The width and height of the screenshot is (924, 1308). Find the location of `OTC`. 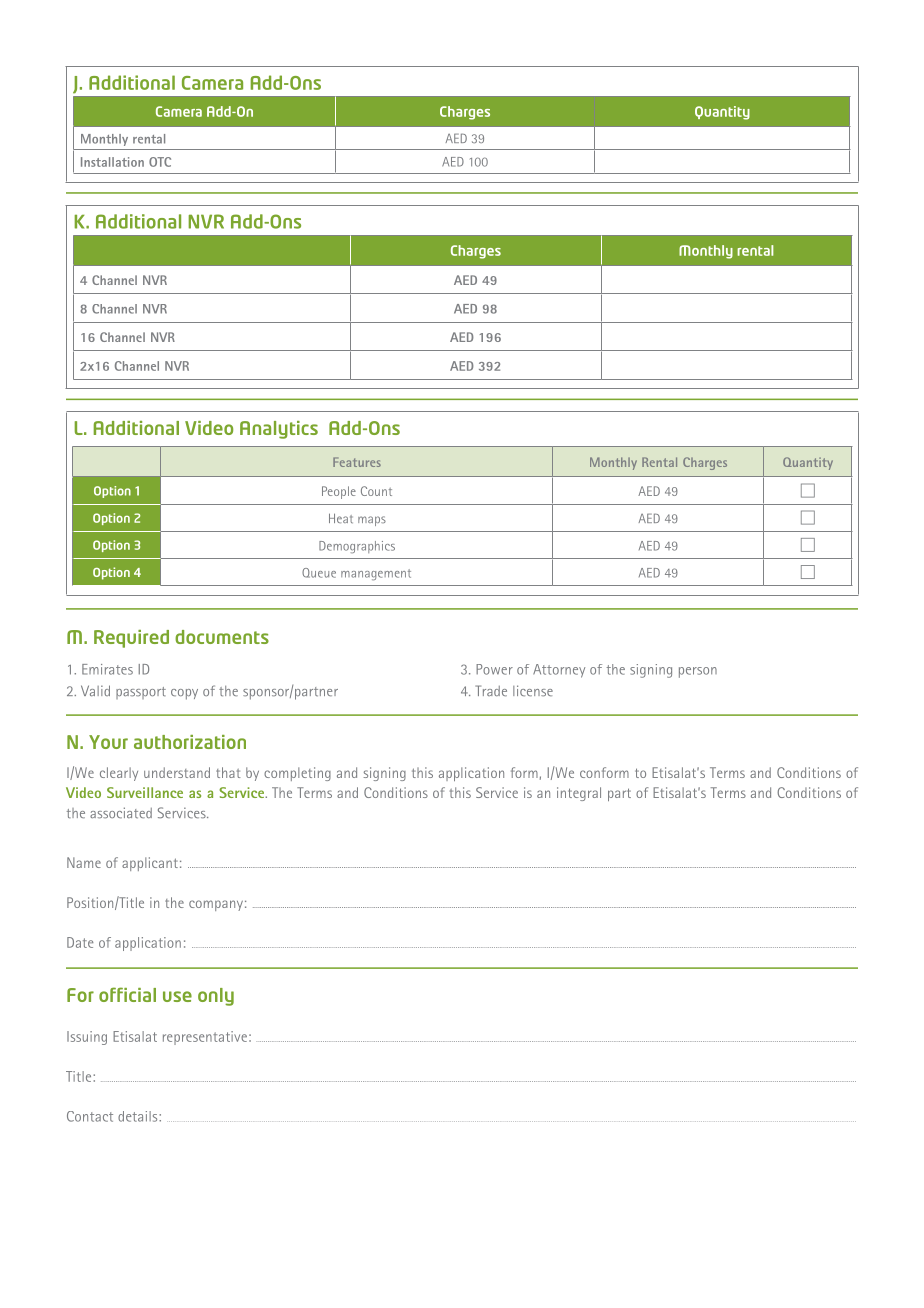

OTC is located at coordinates (160, 162).
